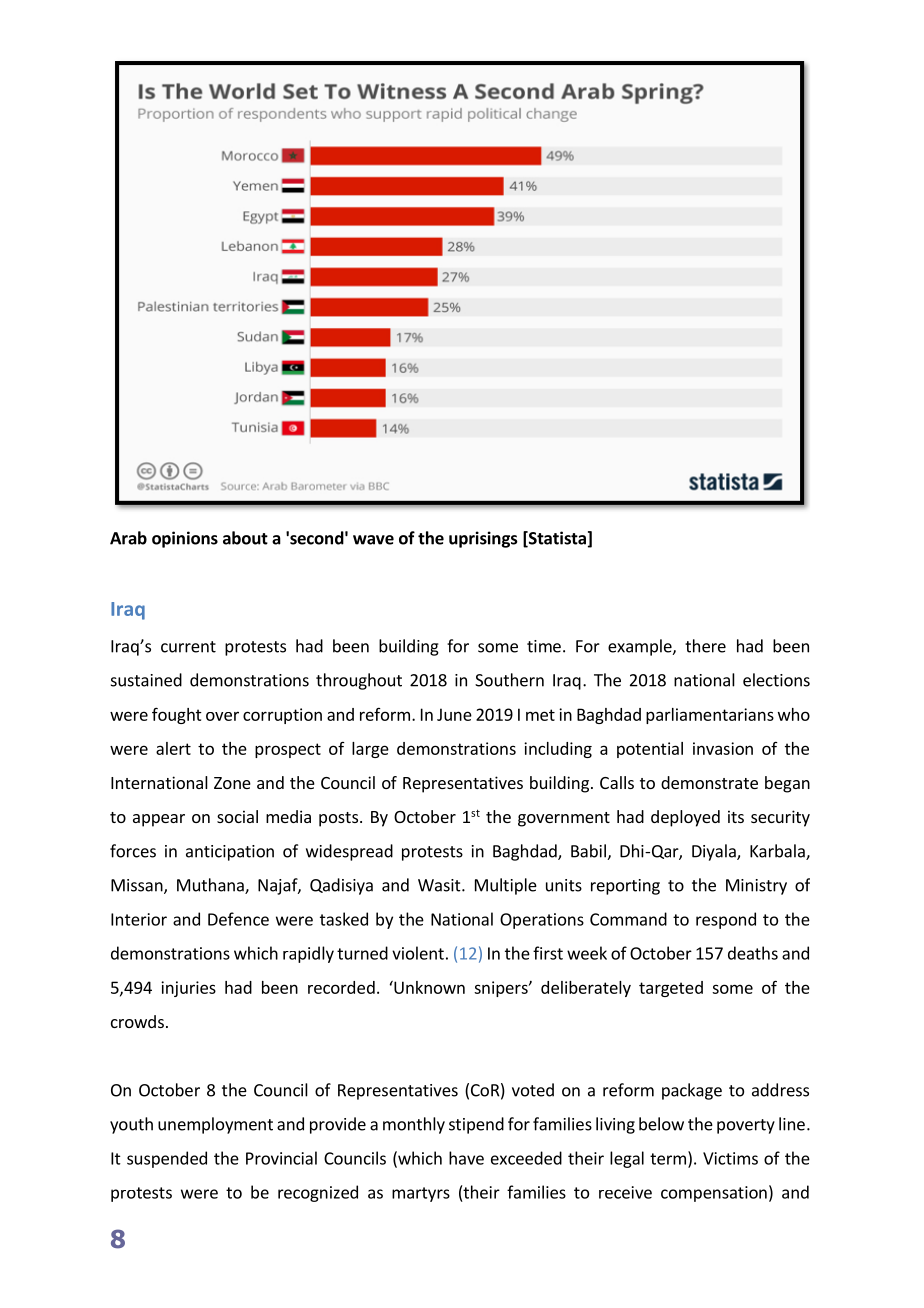  Describe the element at coordinates (705, 646) in the image. I see `there` at that location.
